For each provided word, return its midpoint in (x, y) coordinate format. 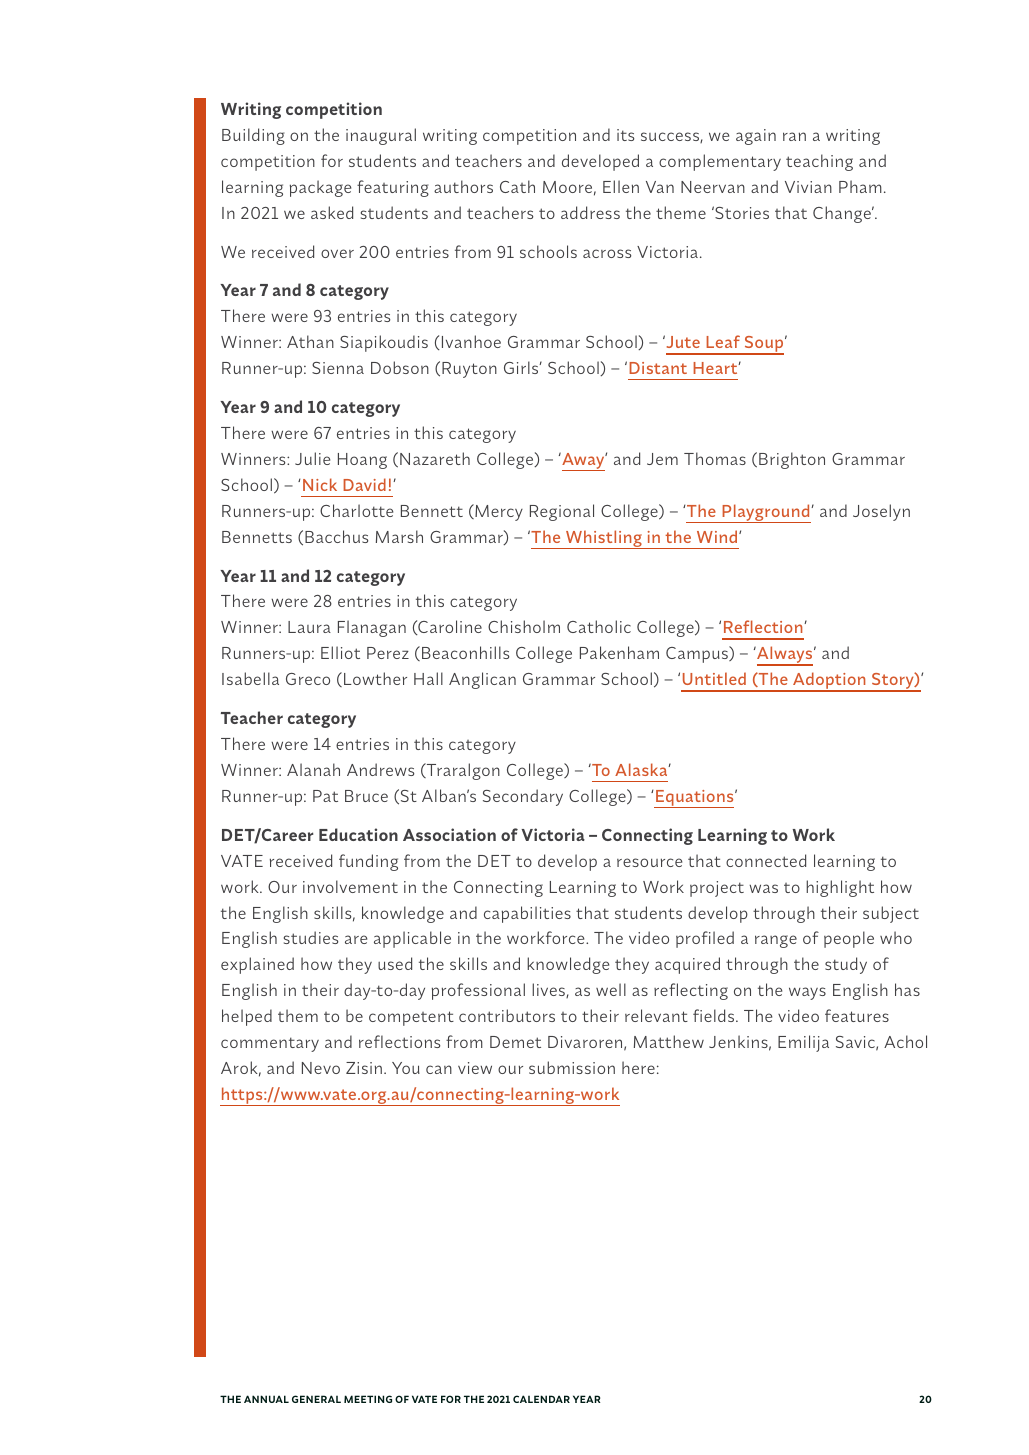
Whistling (604, 539)
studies (311, 937)
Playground (766, 513)
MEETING (368, 1399)
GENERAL (316, 1399)
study (846, 965)
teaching (819, 162)
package (320, 188)
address (590, 212)
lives (549, 990)
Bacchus (336, 536)
